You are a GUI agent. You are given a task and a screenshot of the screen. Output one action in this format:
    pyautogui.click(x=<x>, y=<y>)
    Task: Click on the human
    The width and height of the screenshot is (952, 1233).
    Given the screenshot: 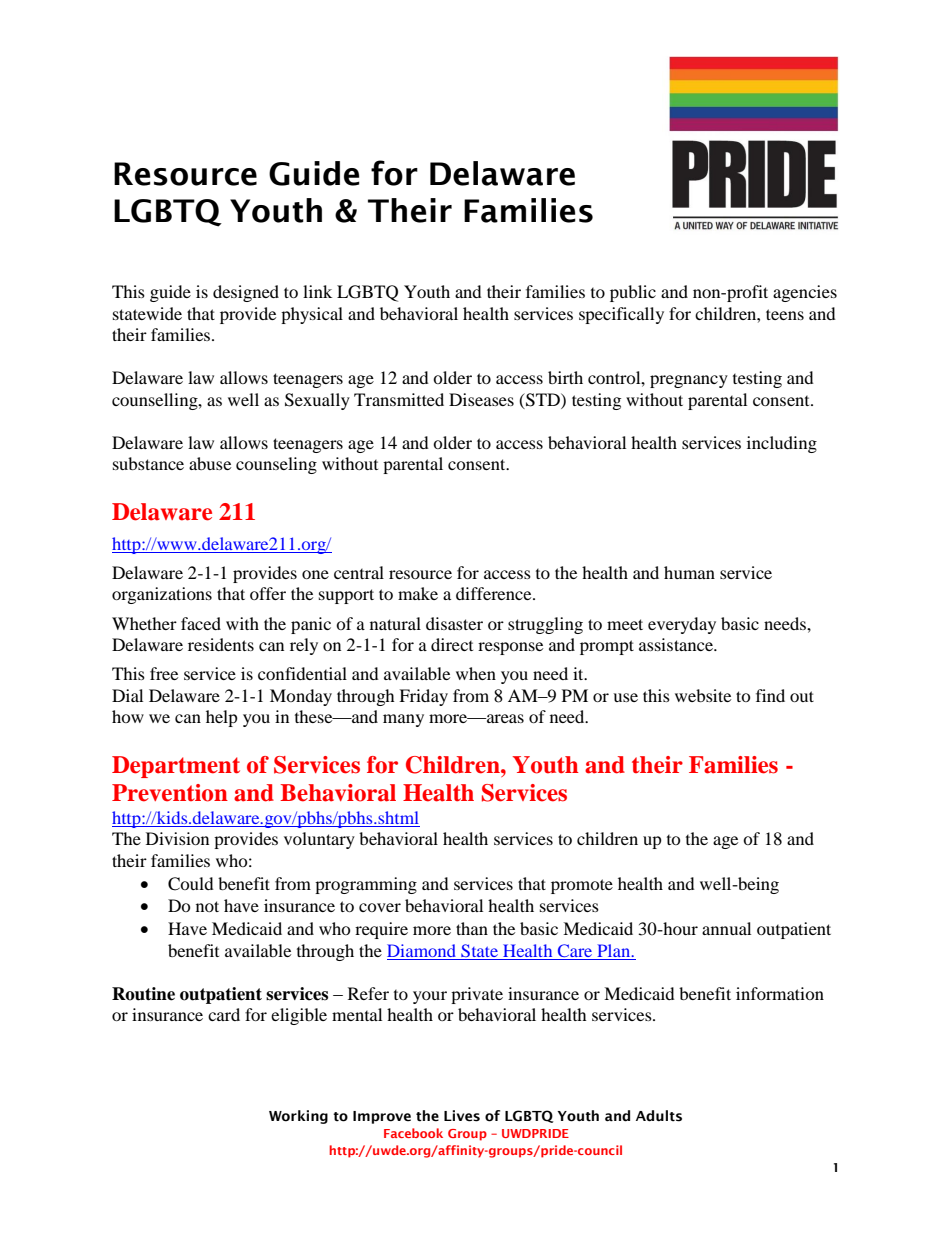 What is the action you would take?
    pyautogui.click(x=689, y=572)
